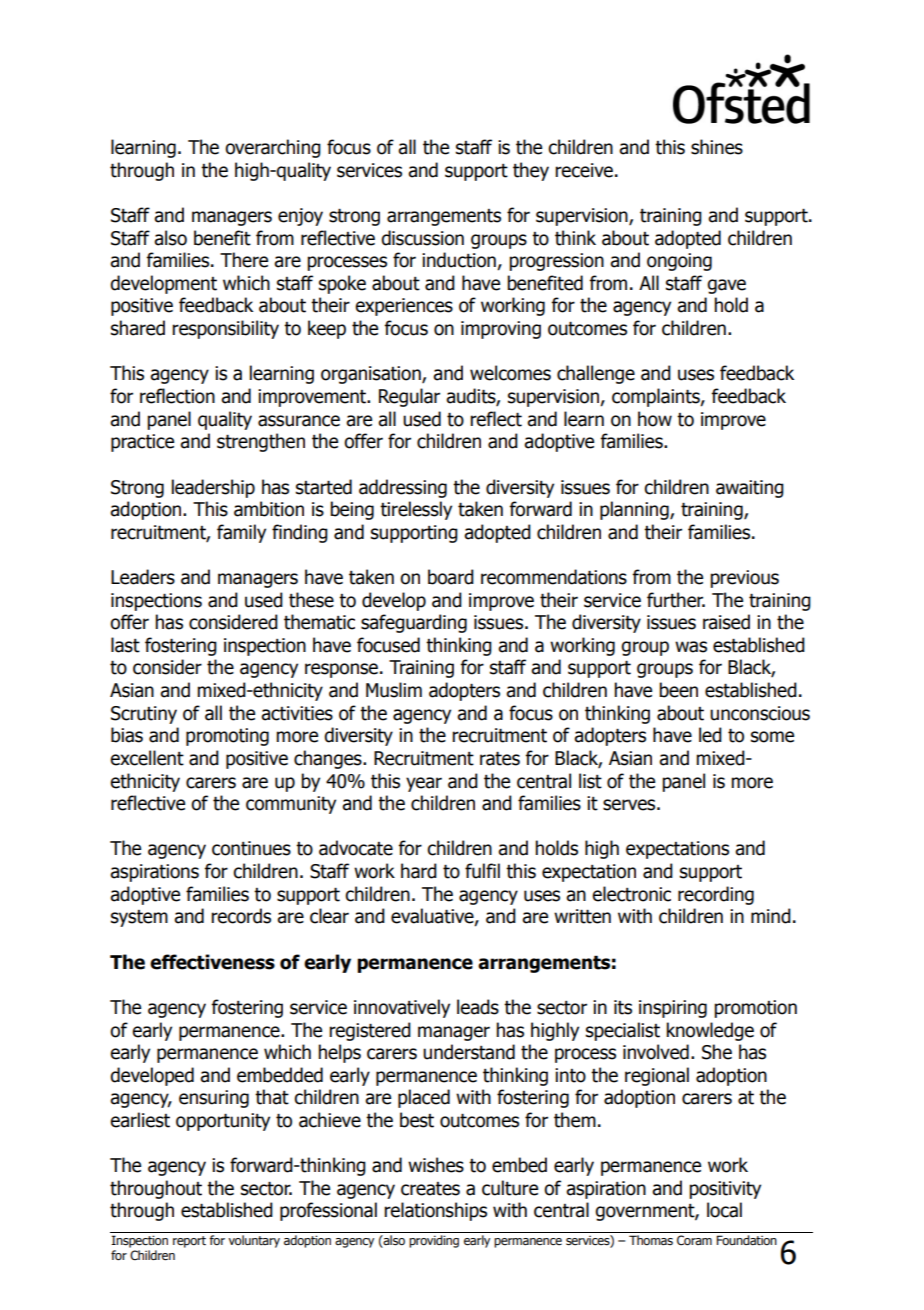 The height and width of the image is (1310, 924). What do you see at coordinates (227, 737) in the image?
I see `promoting` at bounding box center [227, 737].
